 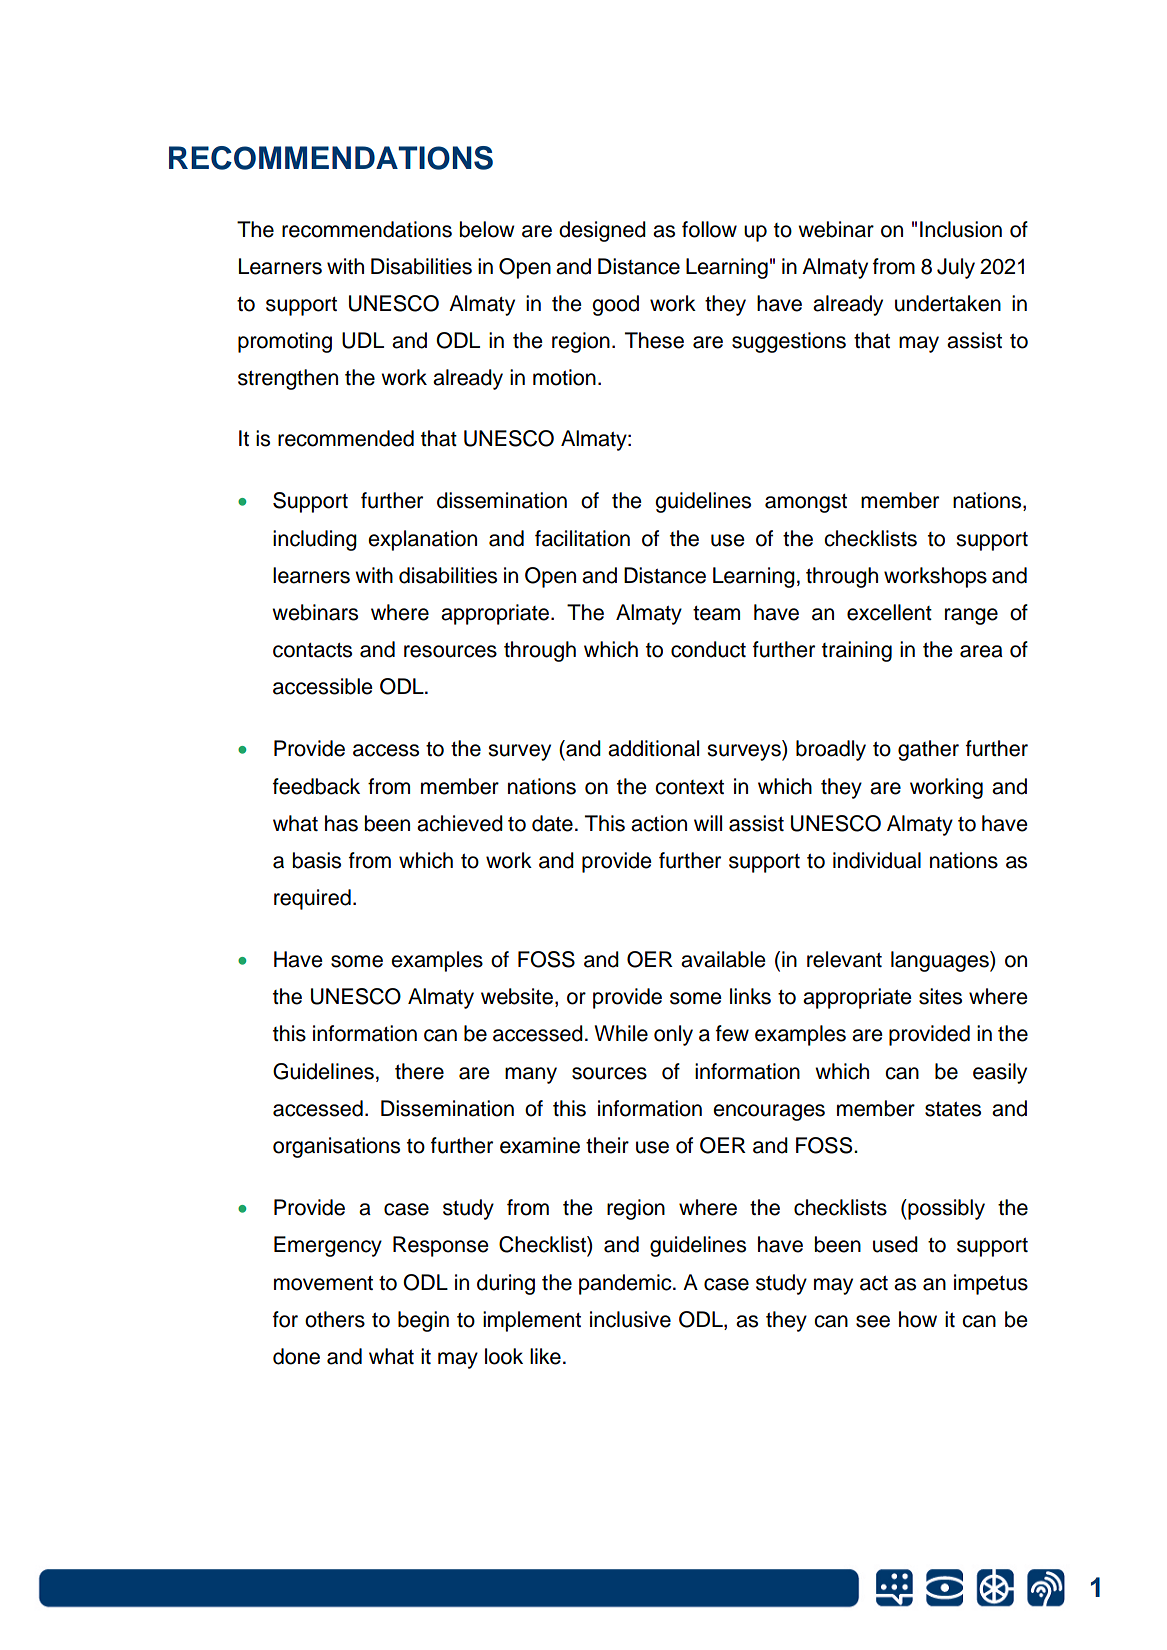 I want to click on excellent, so click(x=889, y=612).
